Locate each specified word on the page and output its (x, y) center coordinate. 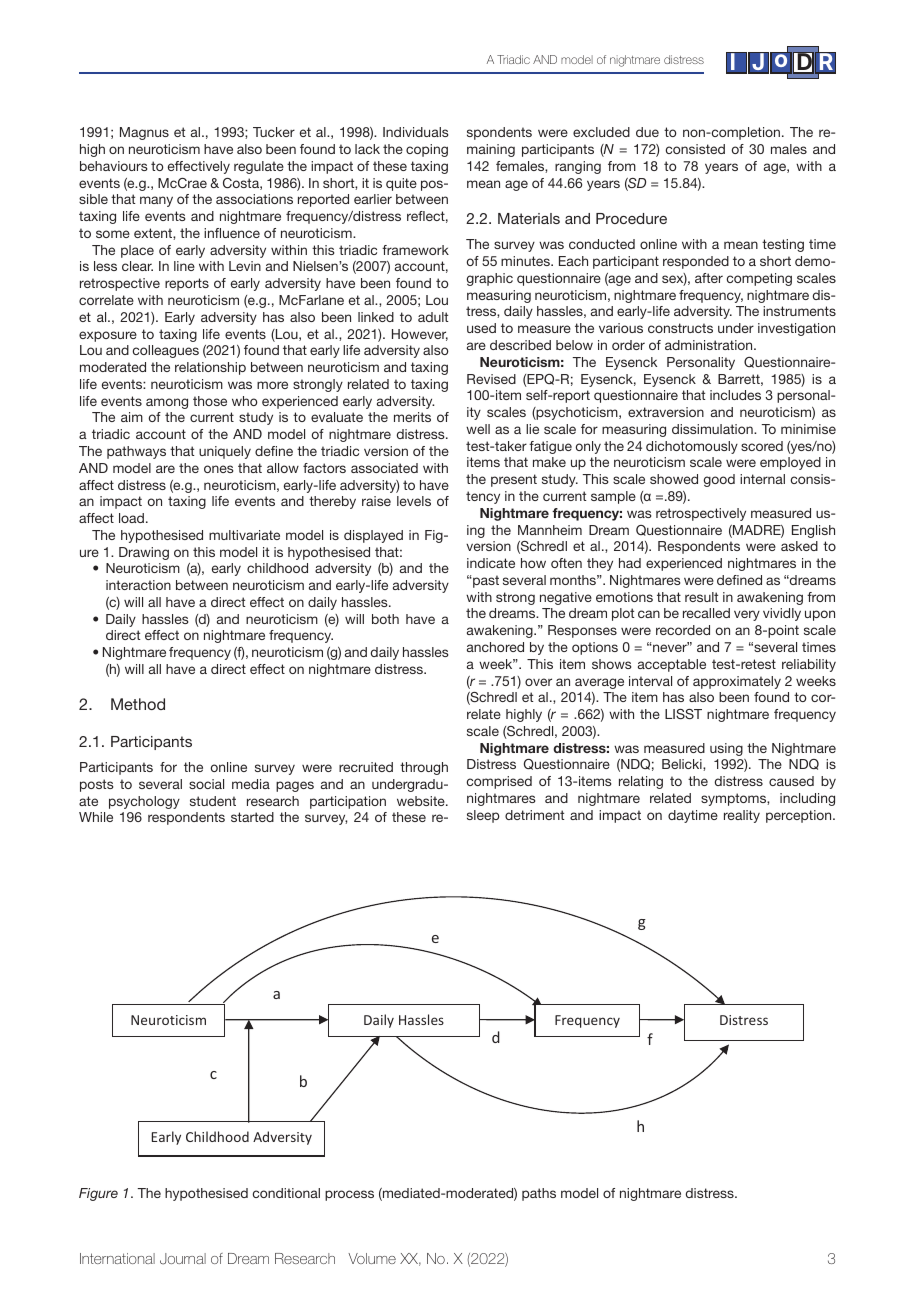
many (156, 201)
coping (427, 150)
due (647, 132)
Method (138, 704)
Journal (183, 1259)
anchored (495, 647)
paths (539, 1194)
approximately (737, 682)
